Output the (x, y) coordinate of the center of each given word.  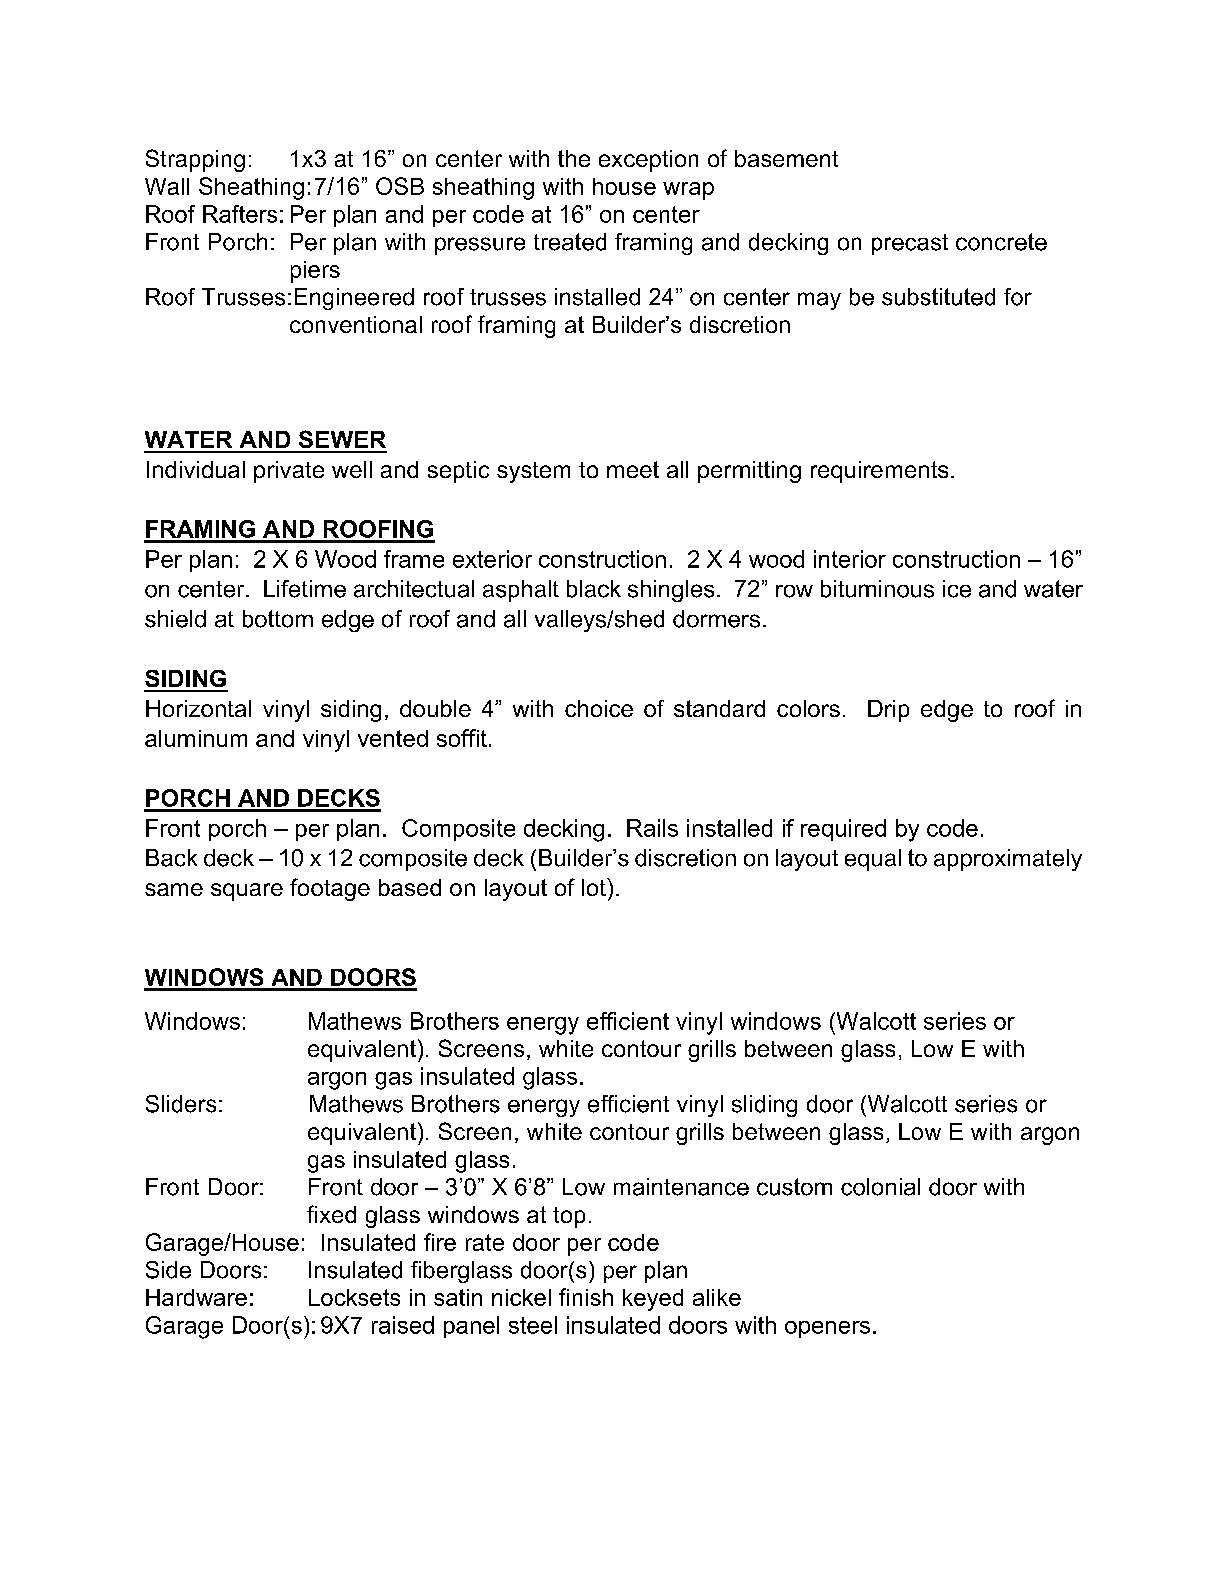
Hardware (196, 1297)
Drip (888, 711)
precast (910, 244)
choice (599, 708)
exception (648, 161)
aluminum (196, 738)
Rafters (240, 214)
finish (586, 1297)
